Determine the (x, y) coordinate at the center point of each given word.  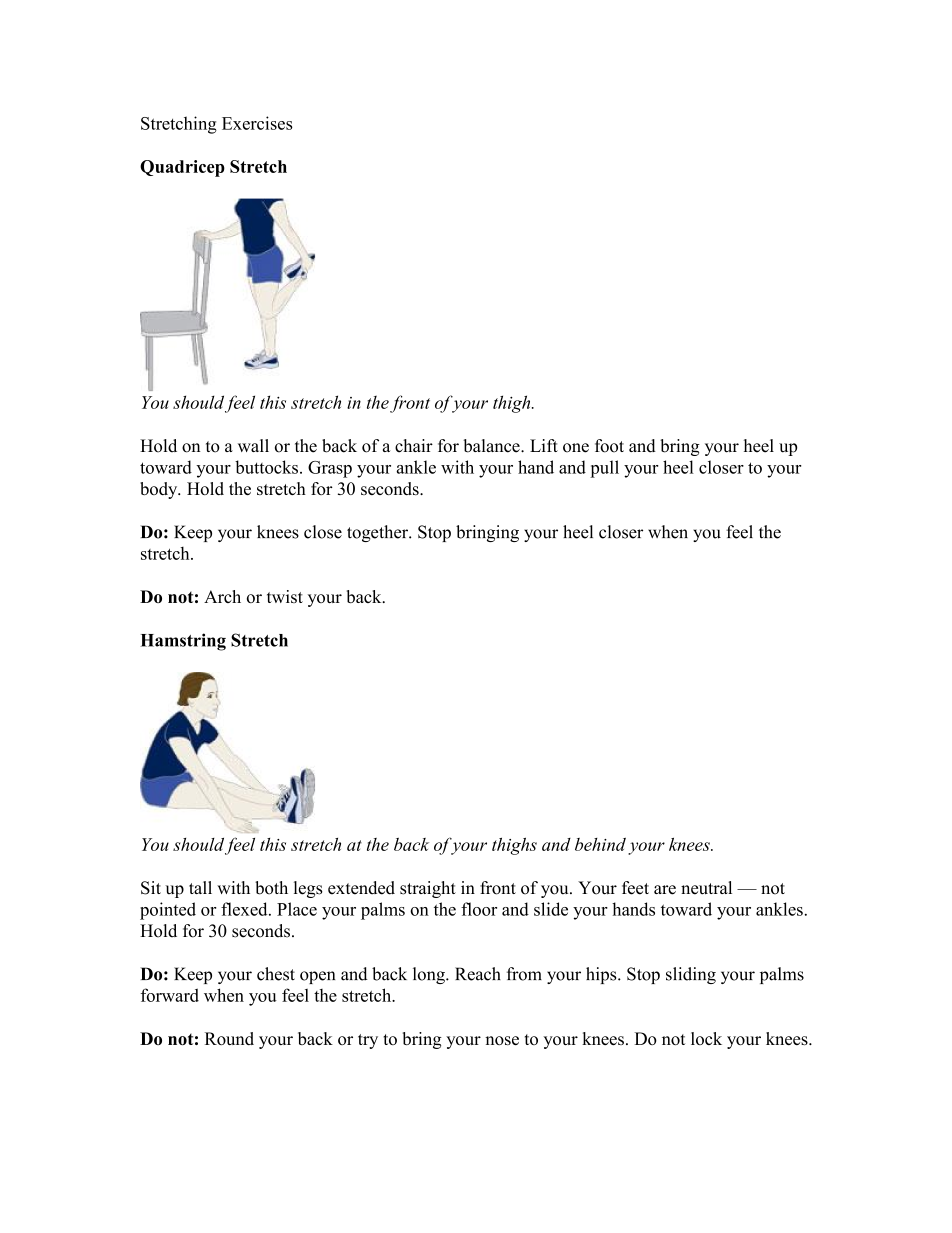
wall (253, 445)
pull (604, 469)
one (576, 448)
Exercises (257, 123)
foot (609, 446)
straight (428, 889)
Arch (222, 596)
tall (200, 887)
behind (600, 844)
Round (229, 1038)
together (378, 533)
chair (414, 446)
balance (492, 446)
